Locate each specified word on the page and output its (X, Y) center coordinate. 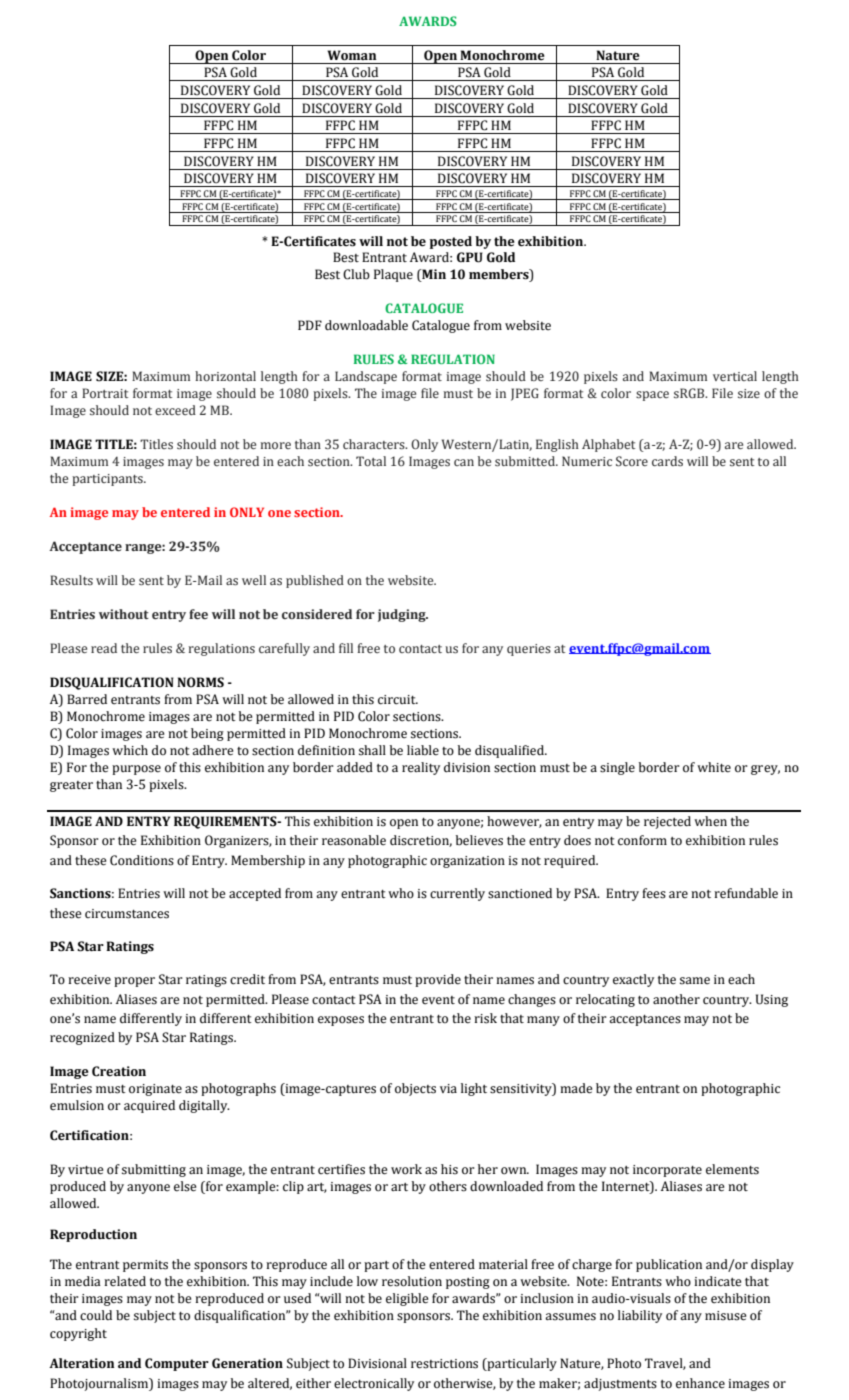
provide (438, 980)
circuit (398, 700)
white (714, 767)
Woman (351, 55)
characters (375, 444)
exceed (175, 410)
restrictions (444, 1364)
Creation (119, 1071)
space (652, 396)
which (130, 750)
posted (451, 242)
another (676, 999)
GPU (470, 257)
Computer (177, 1364)
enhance (700, 1383)
